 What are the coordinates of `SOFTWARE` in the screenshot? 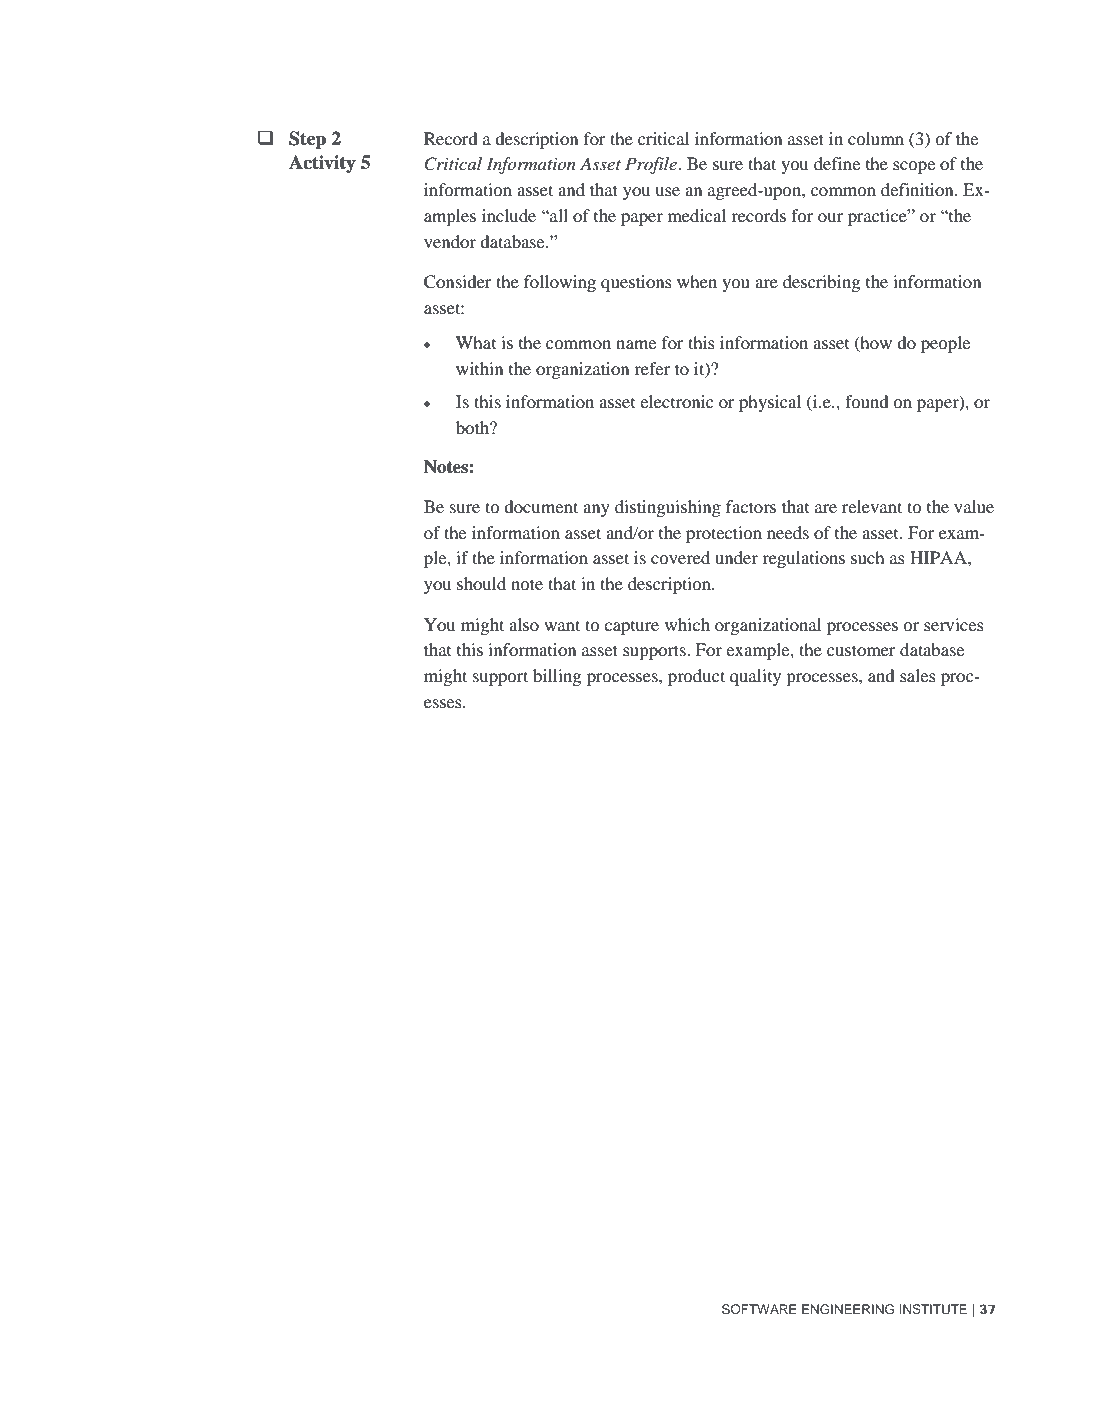 It's located at (759, 1309).
